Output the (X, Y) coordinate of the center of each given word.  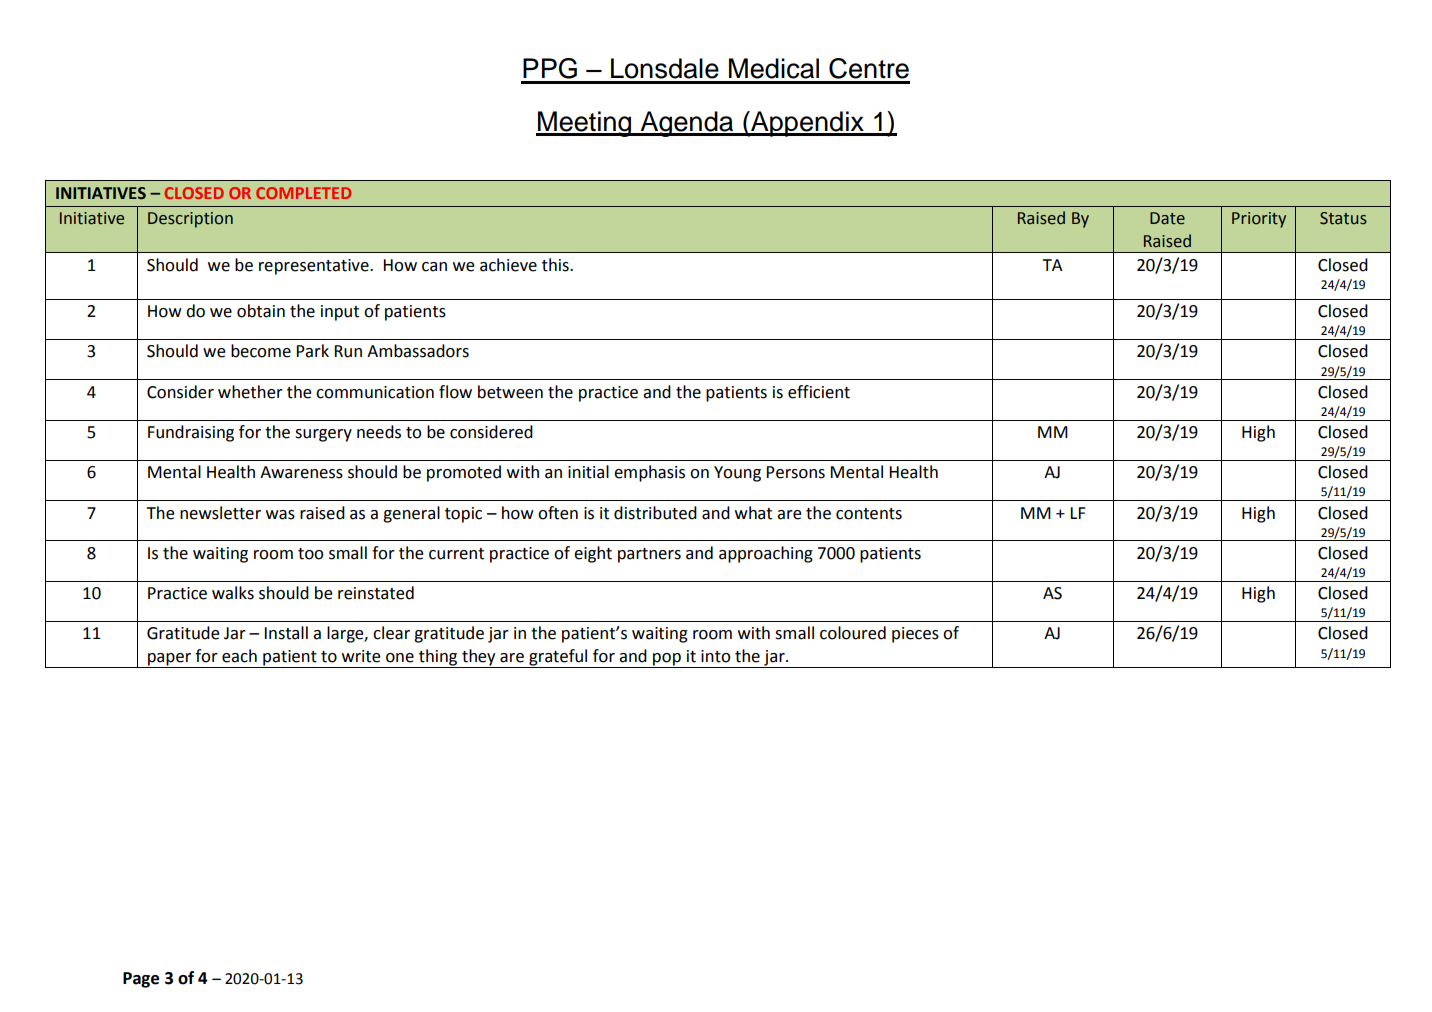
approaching (766, 554)
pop (667, 660)
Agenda (687, 124)
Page (141, 980)
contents (869, 514)
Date (1167, 218)
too (310, 554)
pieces (915, 635)
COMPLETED (303, 193)
